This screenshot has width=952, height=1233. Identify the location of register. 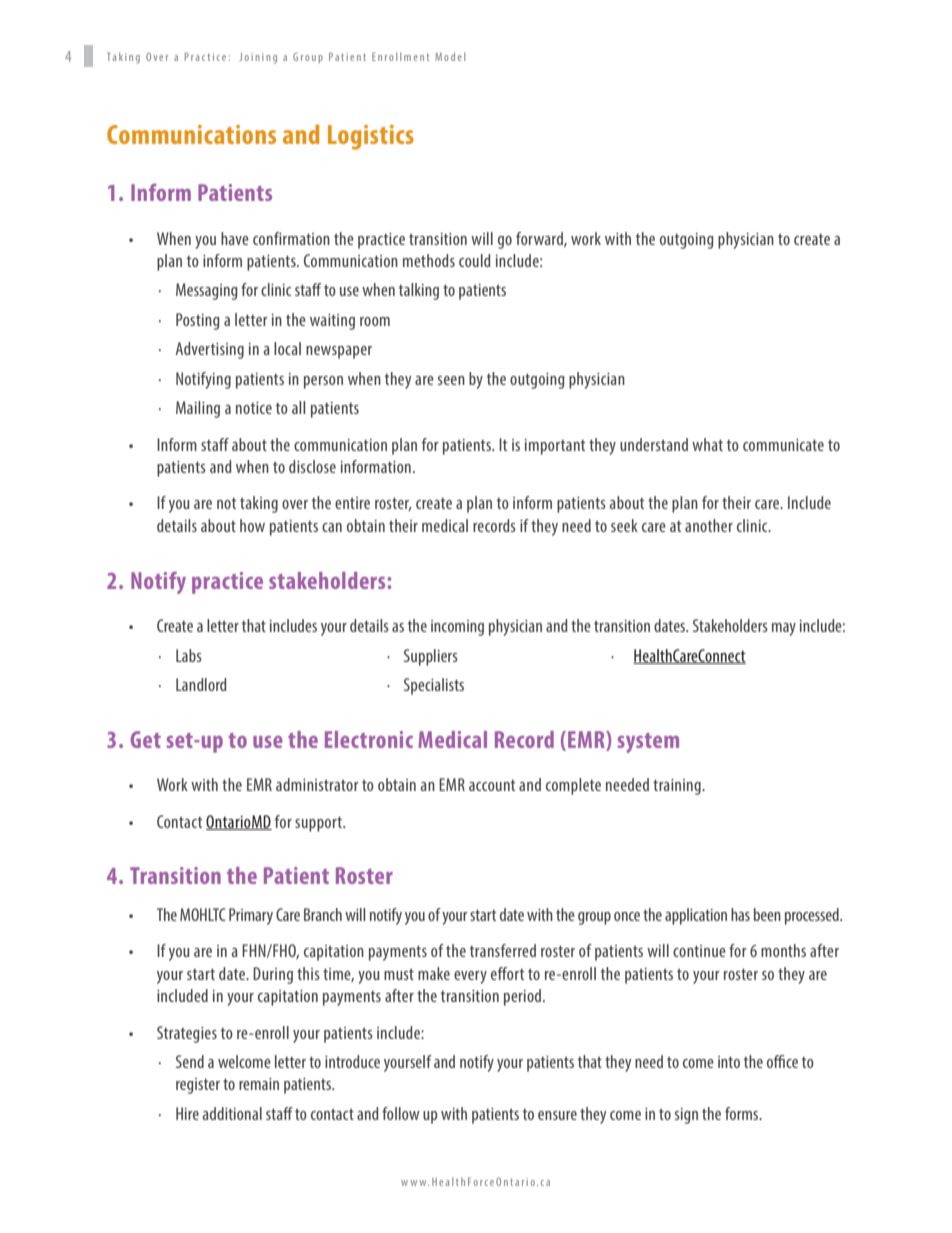
(198, 1086).
